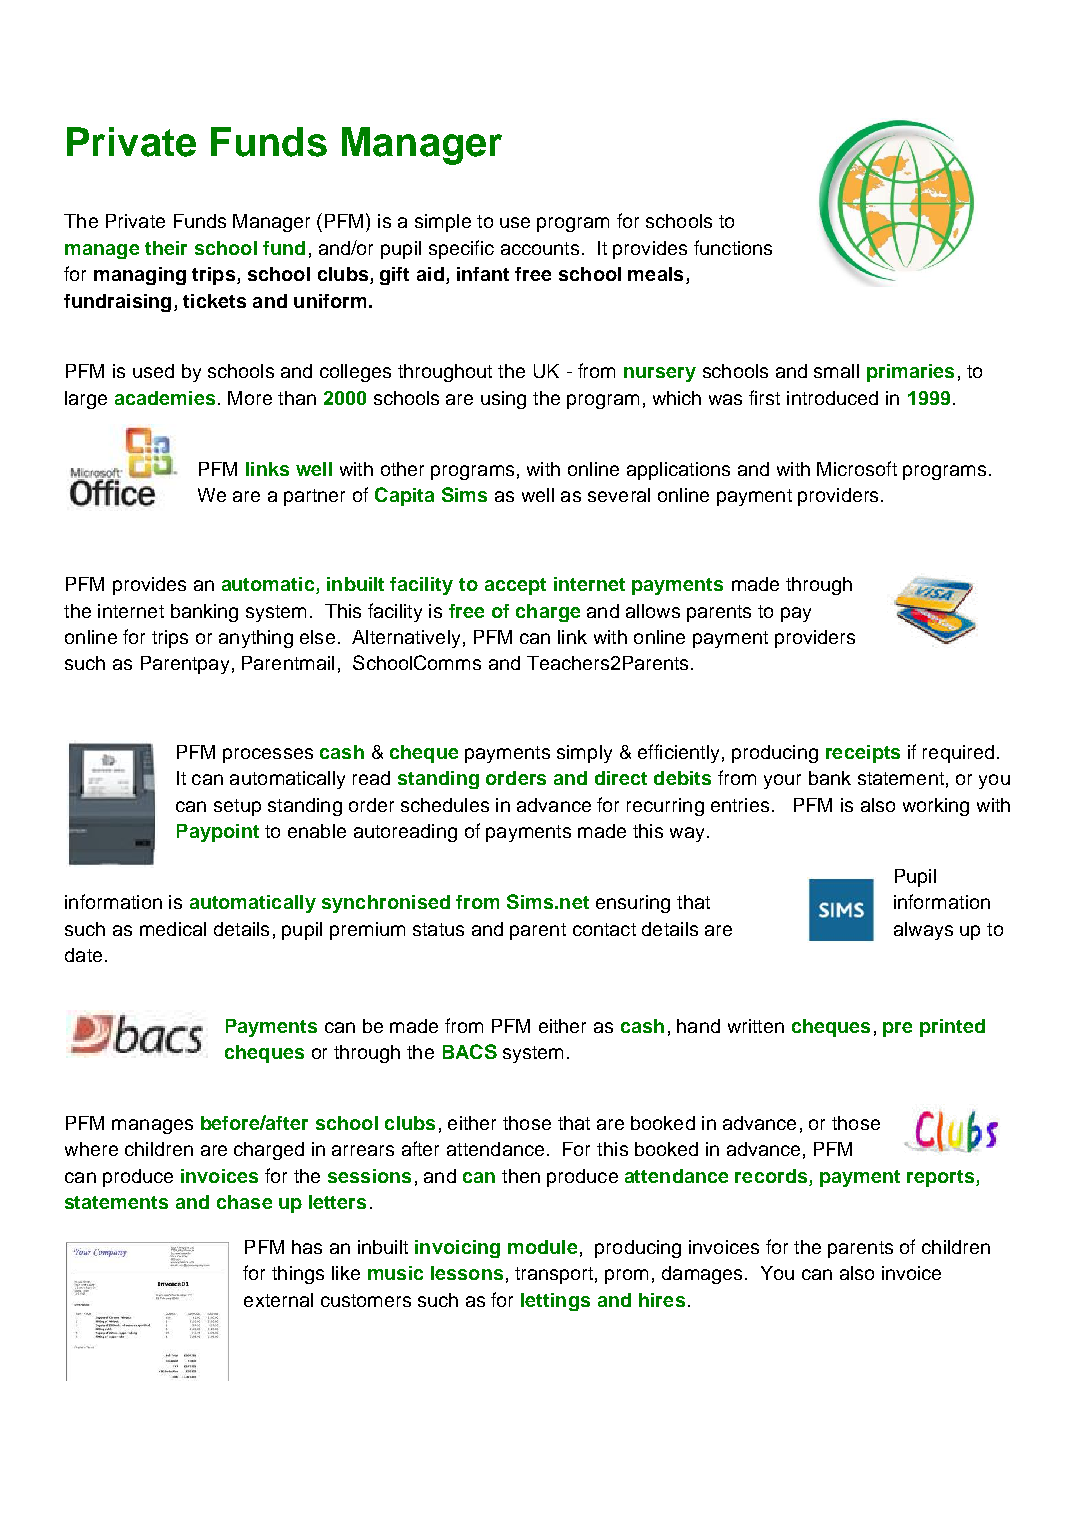 This screenshot has height=1526, width=1079. I want to click on external, so click(278, 1300).
